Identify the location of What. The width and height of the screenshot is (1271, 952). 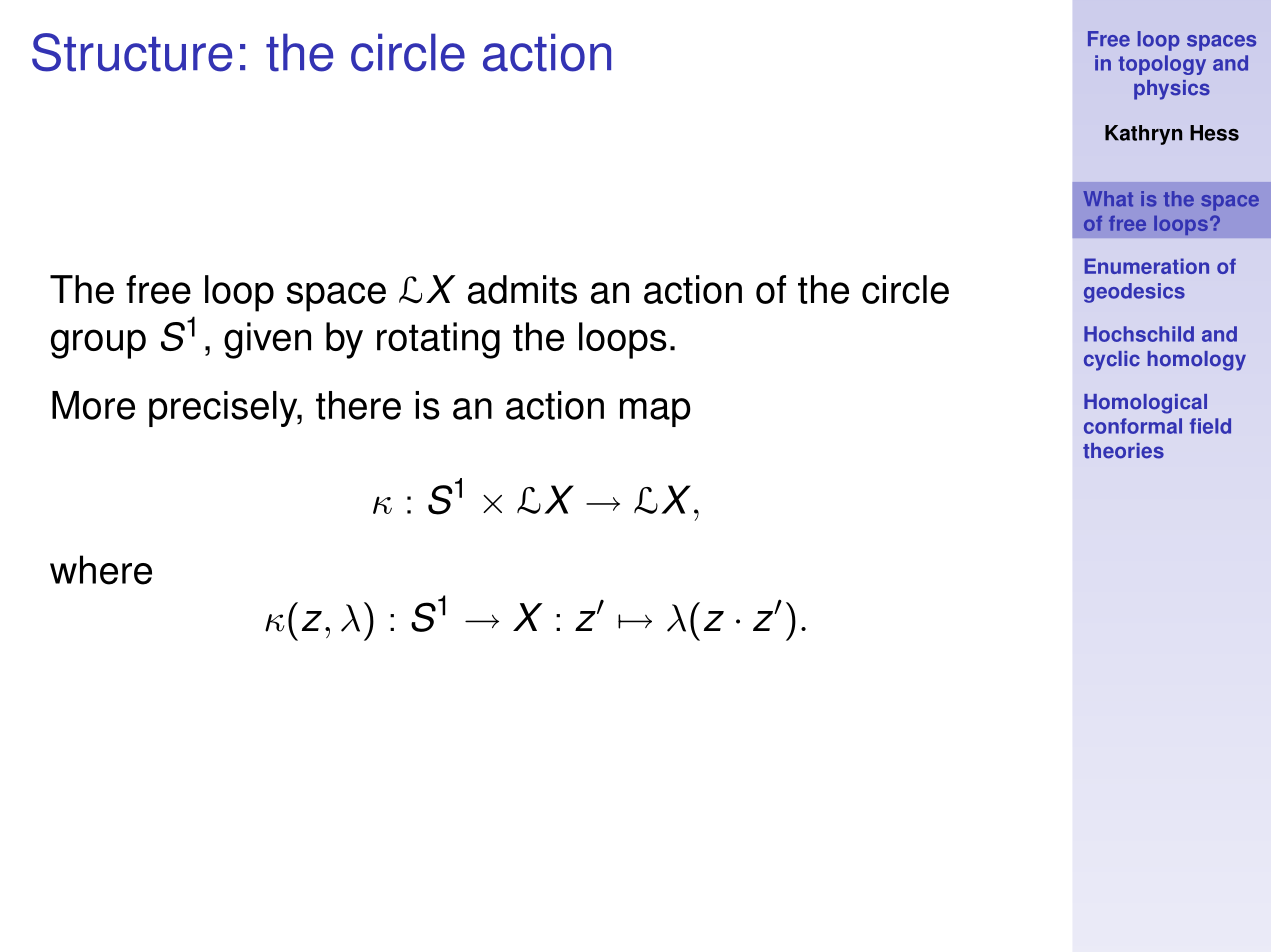
(1108, 199).
